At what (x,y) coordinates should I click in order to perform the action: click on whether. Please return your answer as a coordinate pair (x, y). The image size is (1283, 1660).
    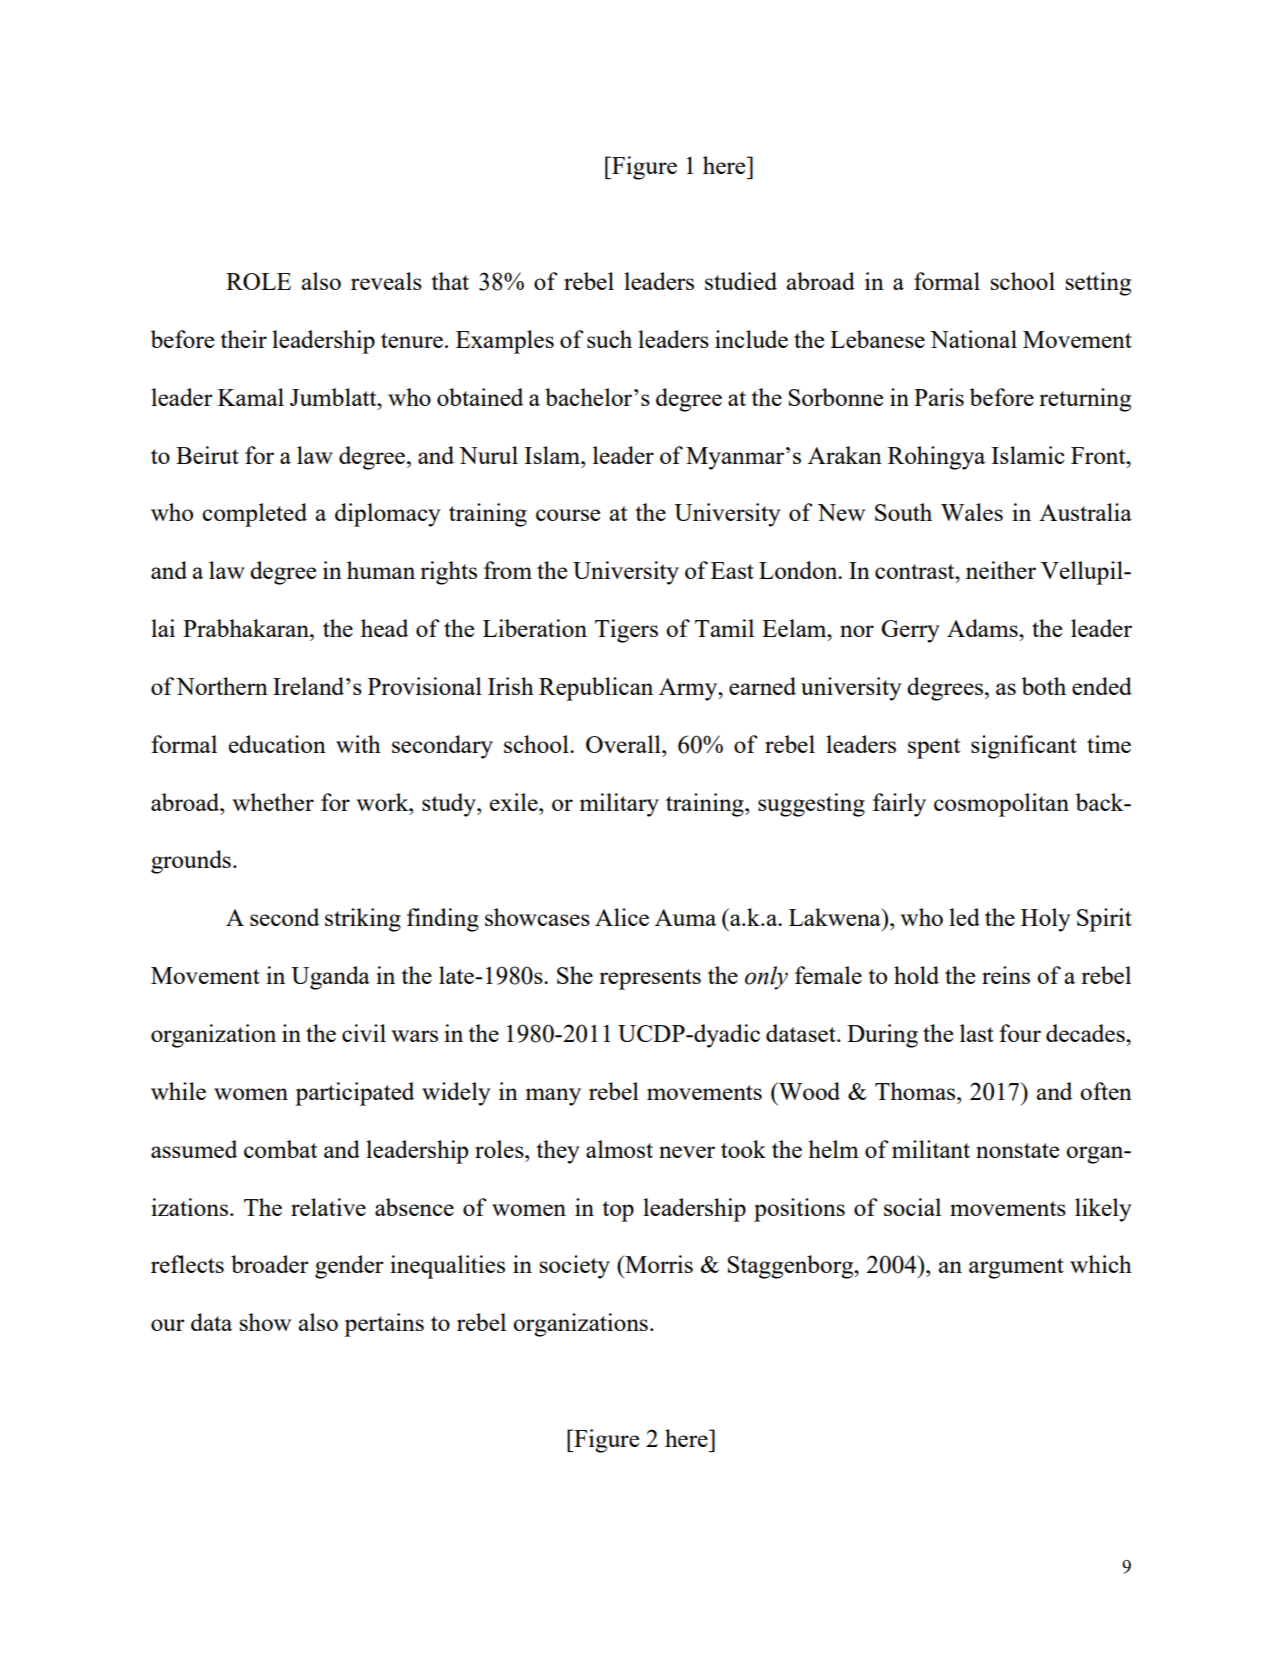
    Looking at the image, I should click on (273, 802).
